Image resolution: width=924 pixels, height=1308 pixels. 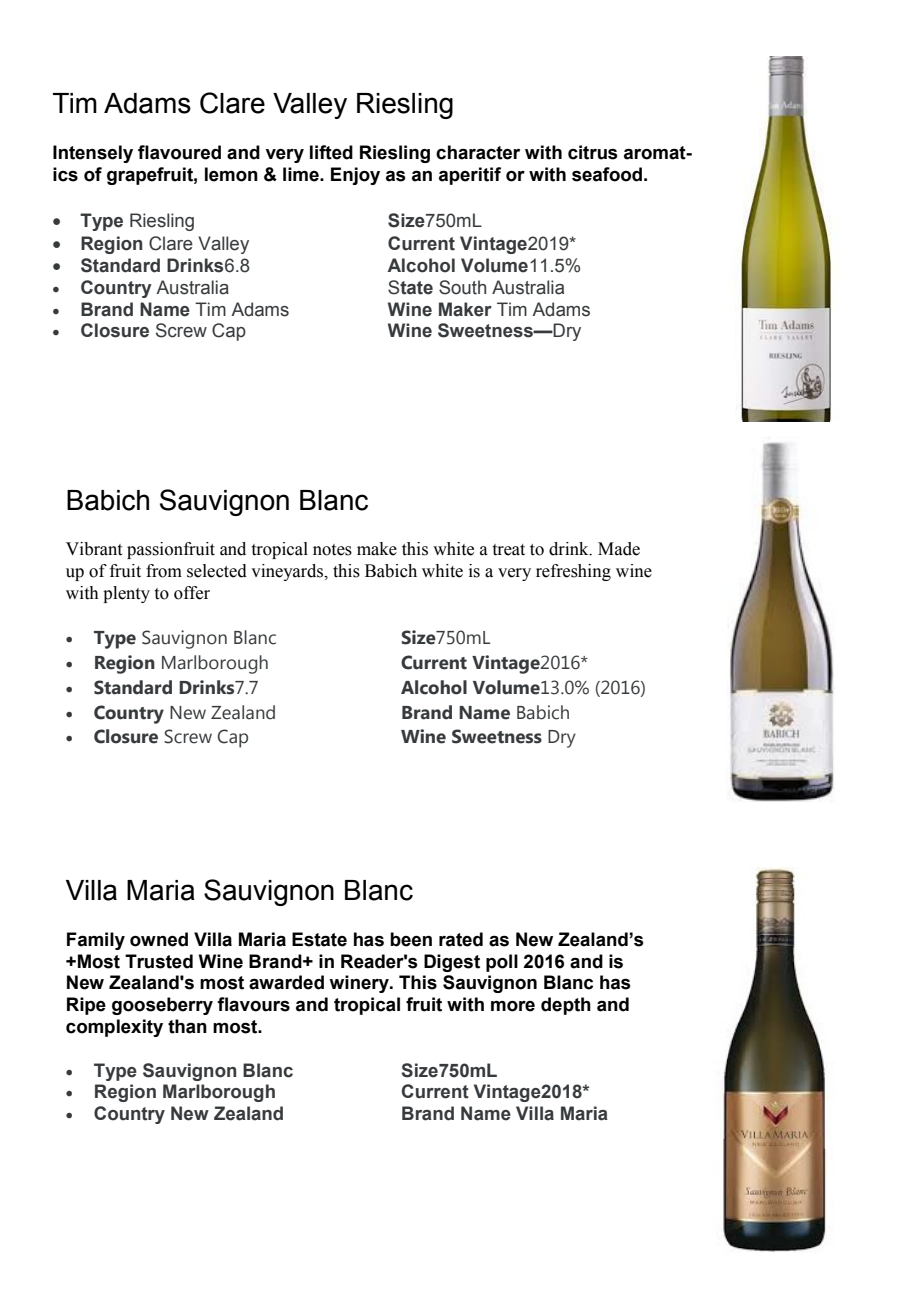 What do you see at coordinates (162, 1006) in the screenshot?
I see `gooseberry` at bounding box center [162, 1006].
